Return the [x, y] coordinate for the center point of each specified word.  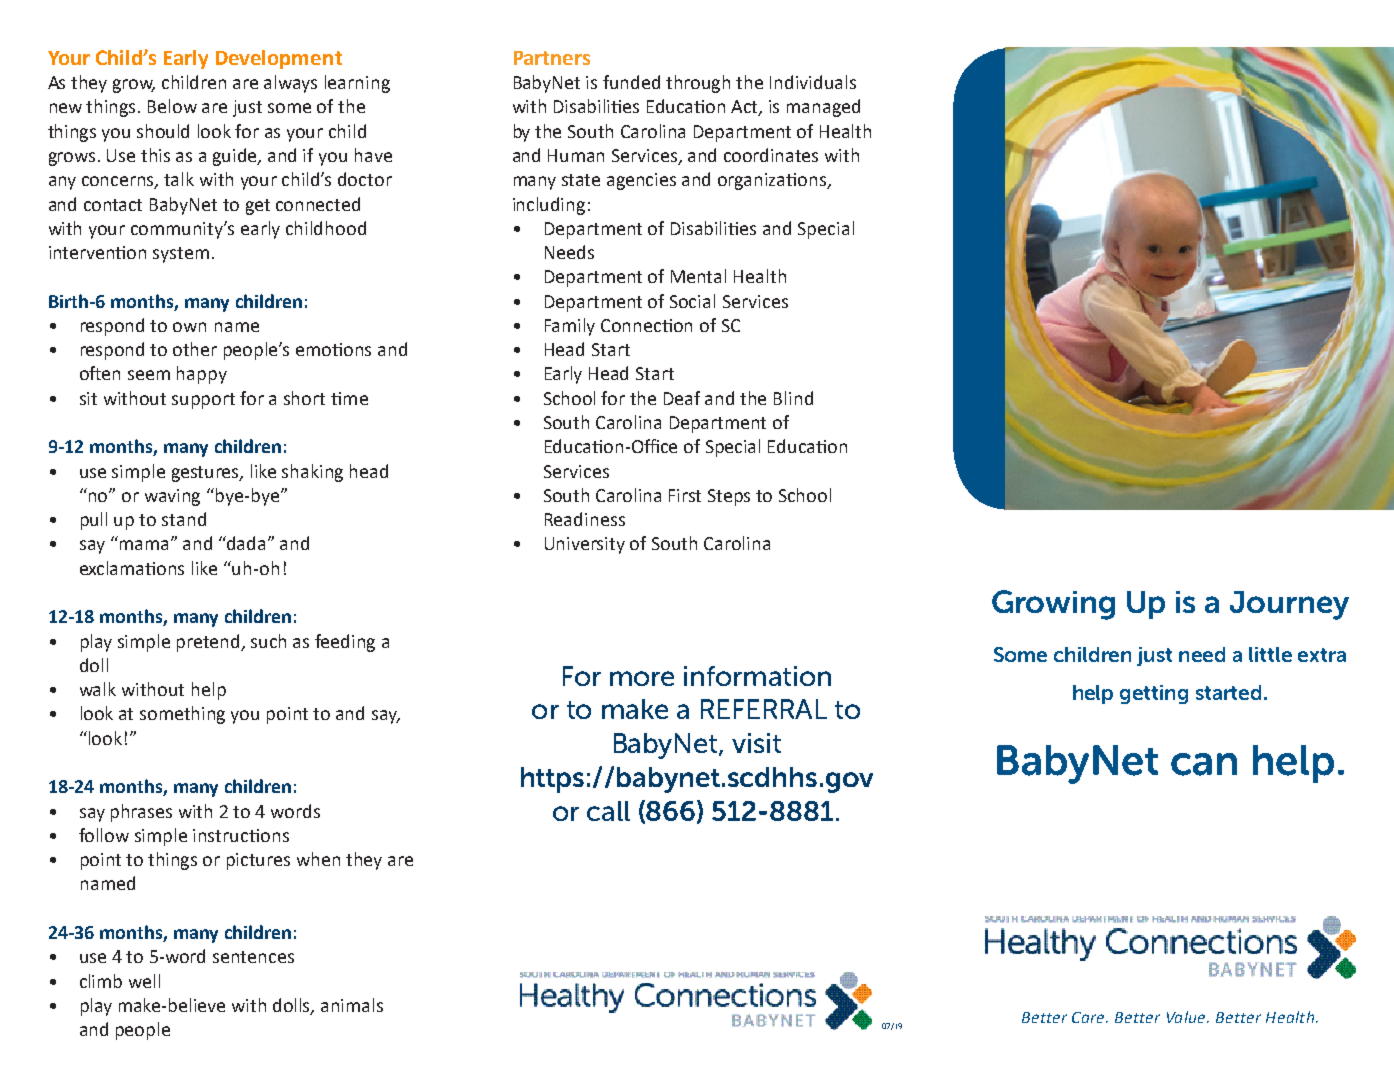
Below [172, 106]
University [585, 545]
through [698, 84]
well [144, 981]
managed [823, 108]
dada [245, 543]
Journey [1289, 605]
